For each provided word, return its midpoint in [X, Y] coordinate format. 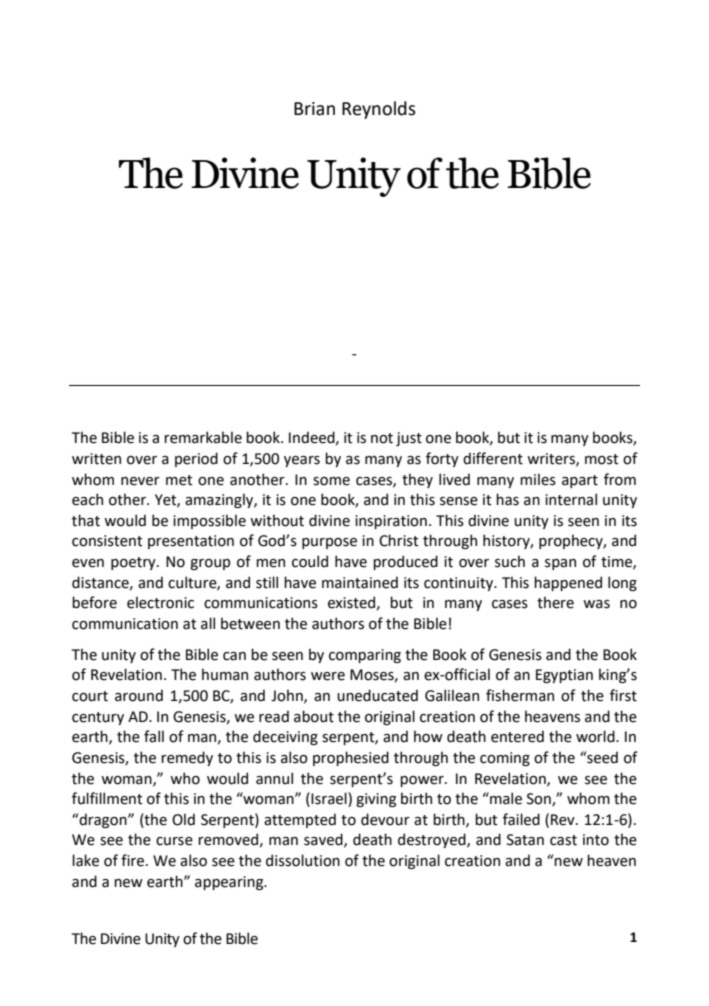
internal [571, 499]
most [602, 459]
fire [132, 860]
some [331, 481]
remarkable [203, 437]
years [302, 461]
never [140, 481]
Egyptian [564, 676]
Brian [314, 109]
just [409, 439]
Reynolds [379, 110]
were [328, 676]
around [139, 695]
